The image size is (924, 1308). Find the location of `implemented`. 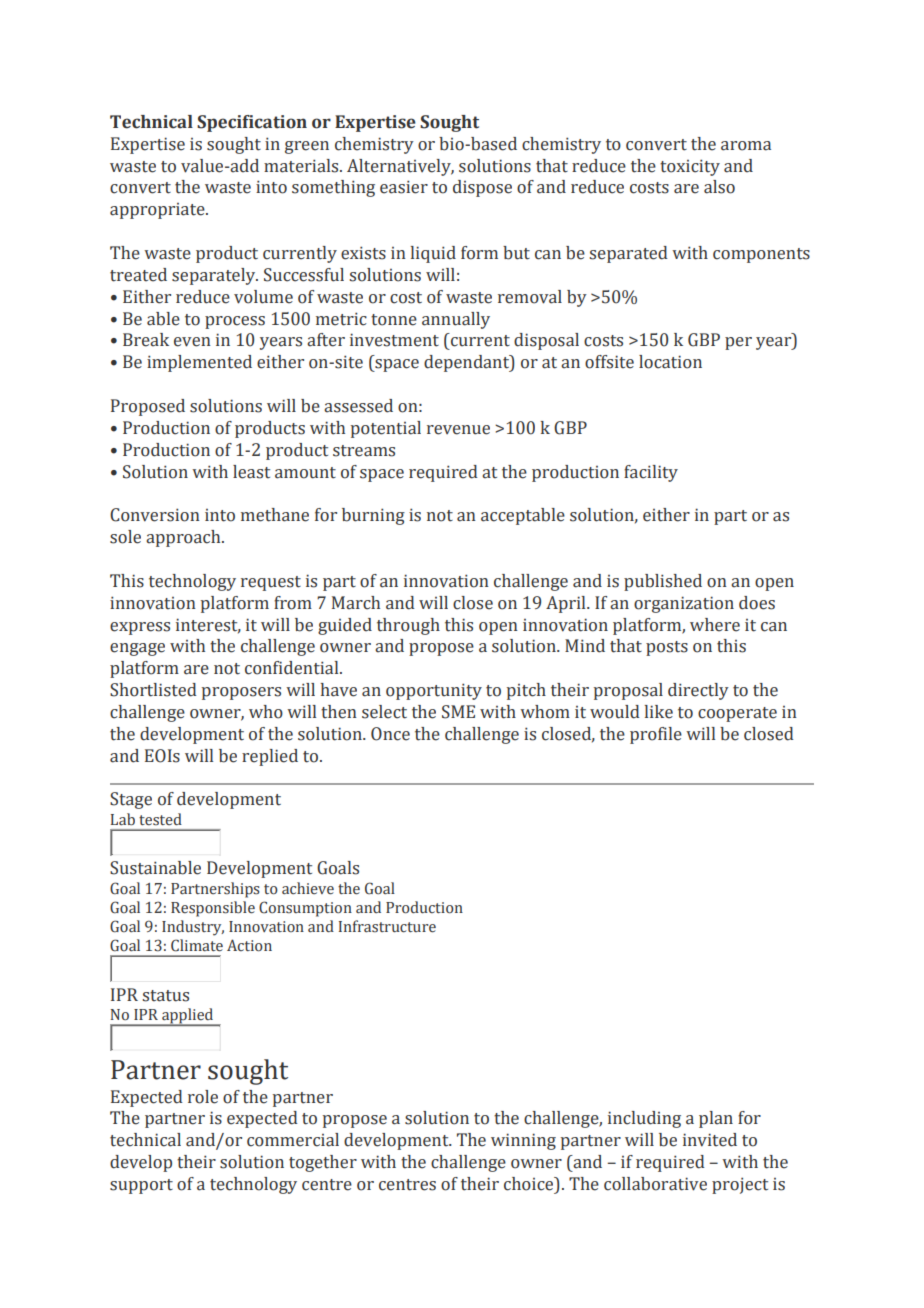

implemented is located at coordinates (199, 363).
